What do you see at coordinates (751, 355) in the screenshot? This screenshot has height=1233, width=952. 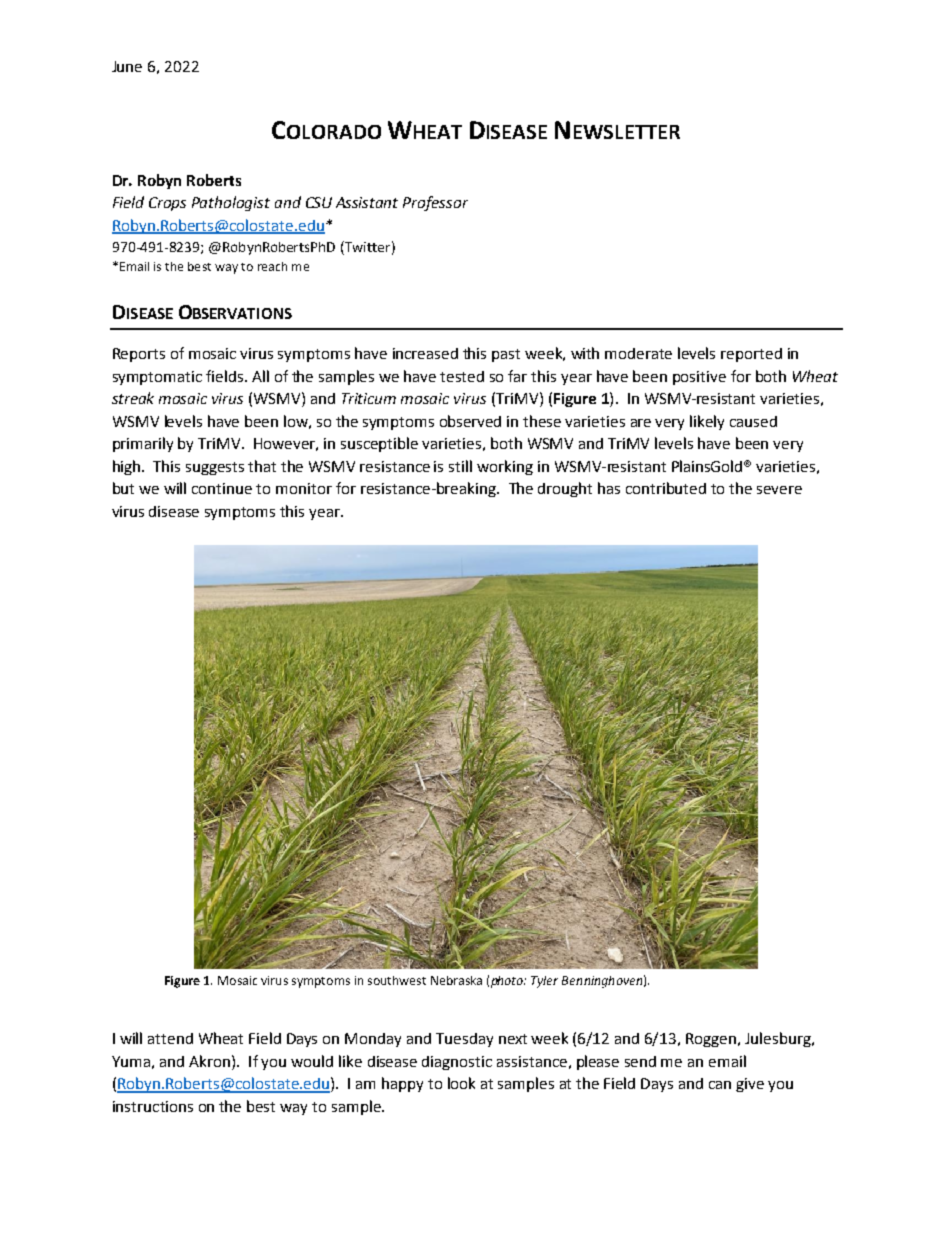 I see `reported` at bounding box center [751, 355].
